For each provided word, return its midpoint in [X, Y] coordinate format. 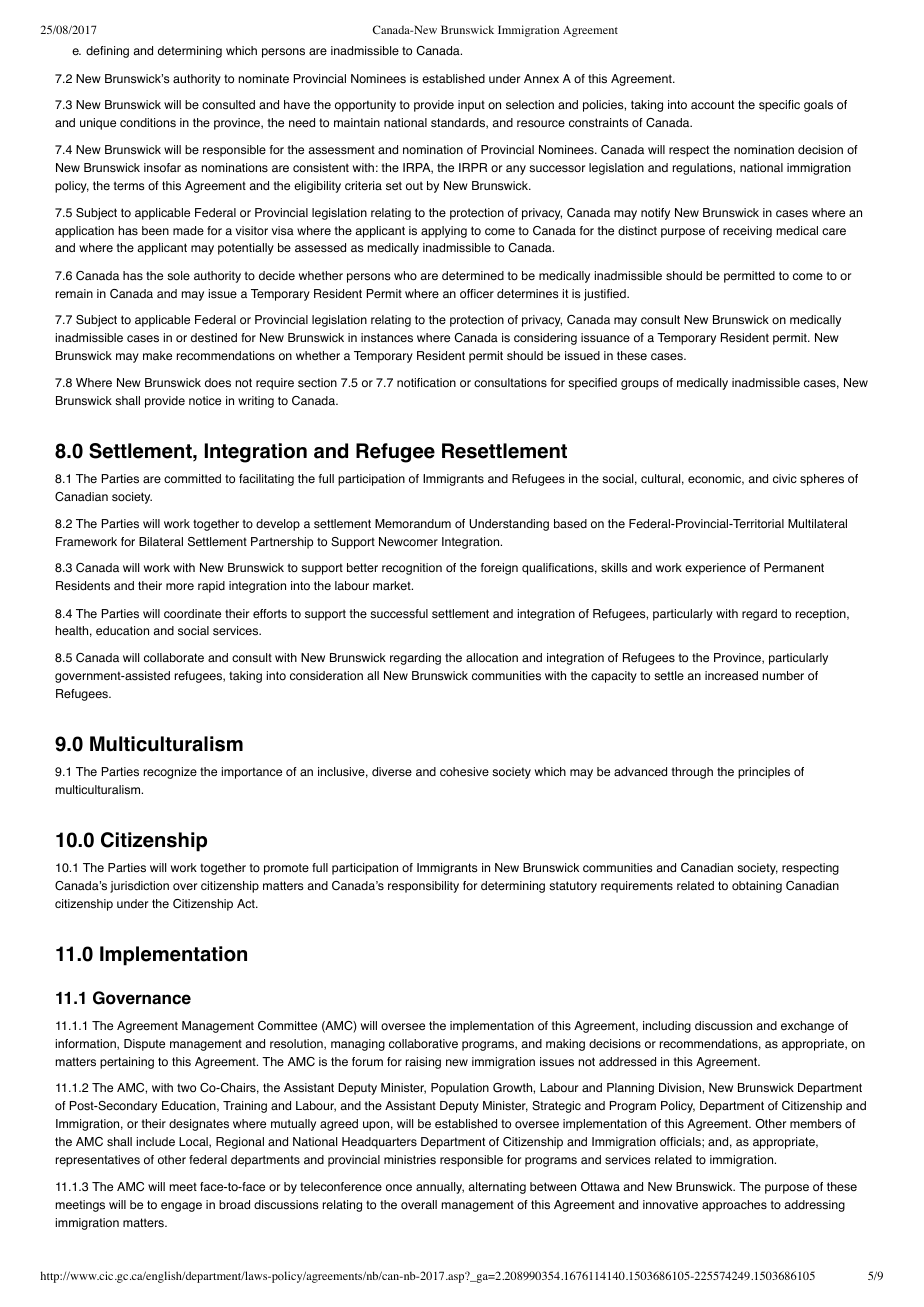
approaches [734, 1206]
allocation [492, 658]
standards [459, 123]
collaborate [174, 658]
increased [731, 676]
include [156, 1142]
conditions [148, 123]
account [712, 105]
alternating [497, 1188]
